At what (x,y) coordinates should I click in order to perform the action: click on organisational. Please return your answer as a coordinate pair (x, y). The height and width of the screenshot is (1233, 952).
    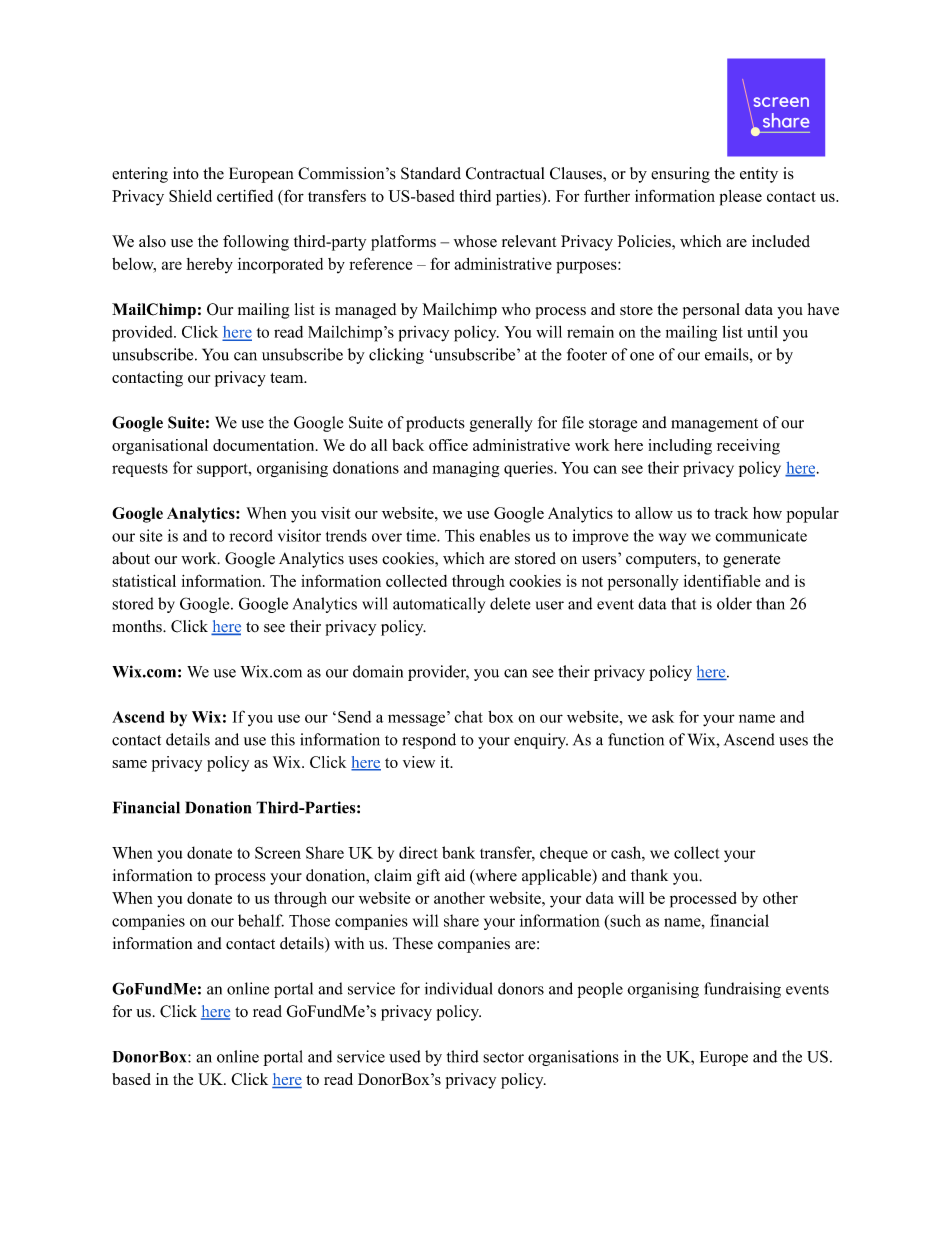
    Looking at the image, I should click on (160, 447).
